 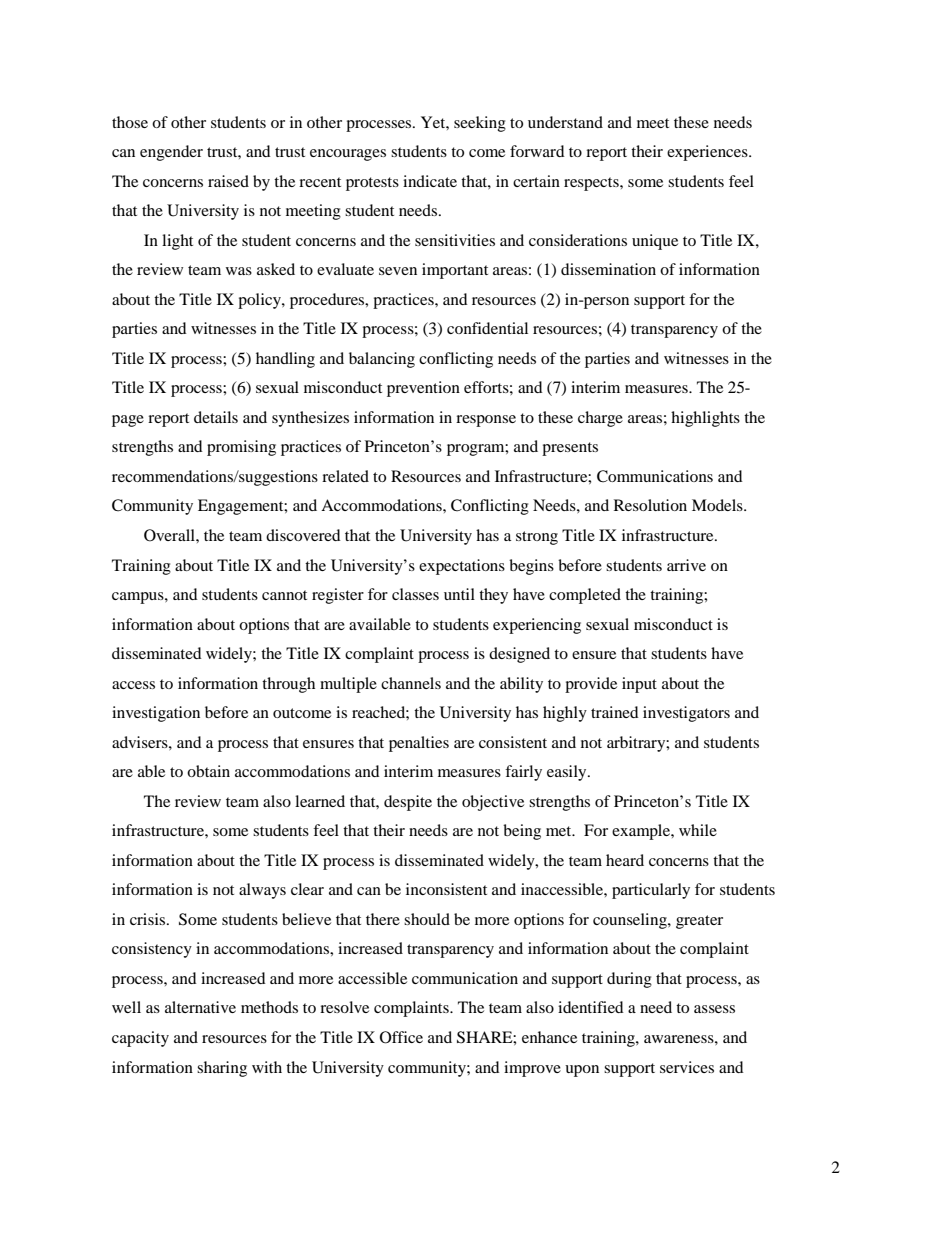 I want to click on details, so click(x=216, y=417).
